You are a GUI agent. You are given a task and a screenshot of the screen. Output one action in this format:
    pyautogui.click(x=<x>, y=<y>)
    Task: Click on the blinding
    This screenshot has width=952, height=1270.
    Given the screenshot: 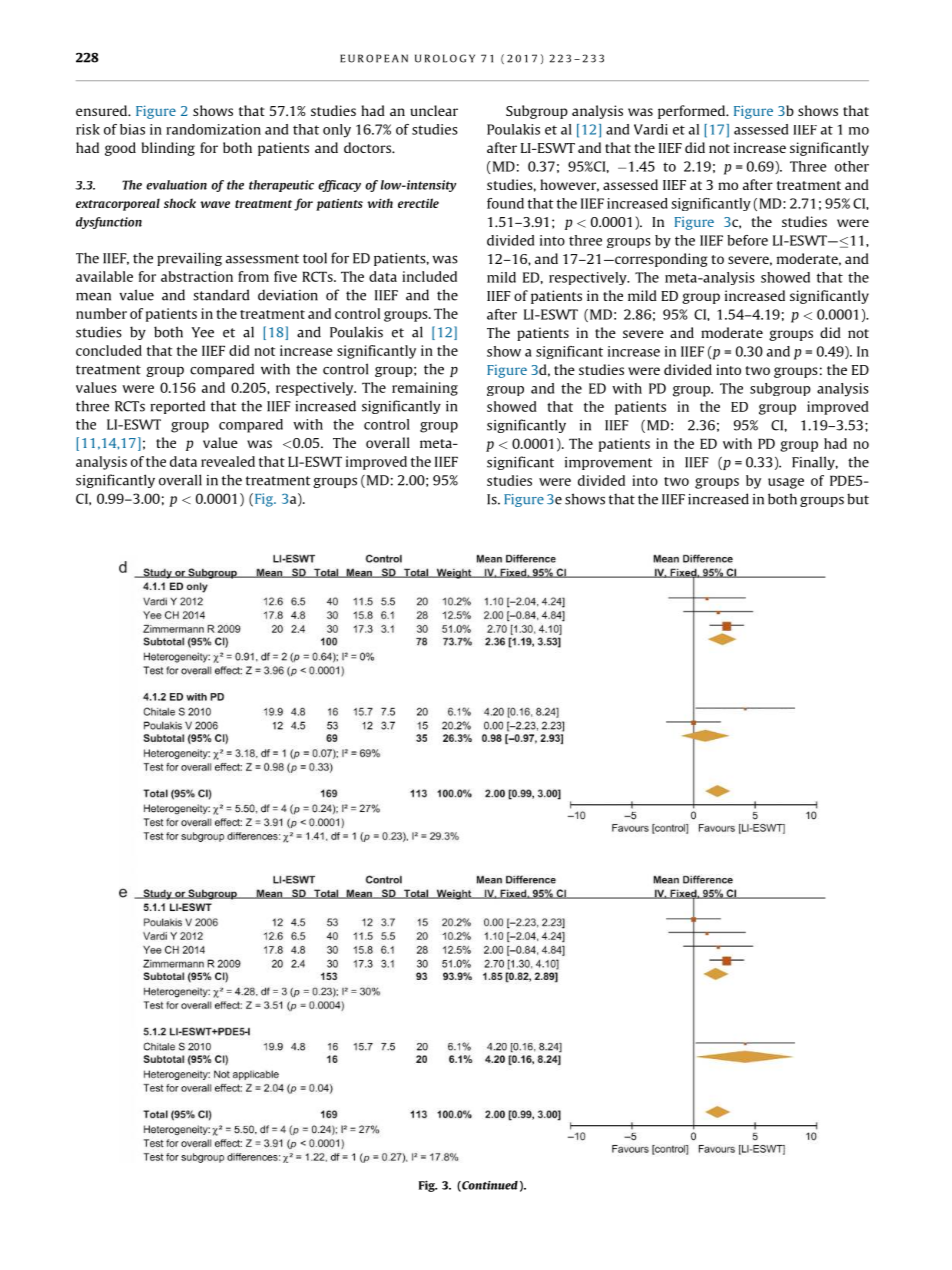 What is the action you would take?
    pyautogui.click(x=168, y=149)
